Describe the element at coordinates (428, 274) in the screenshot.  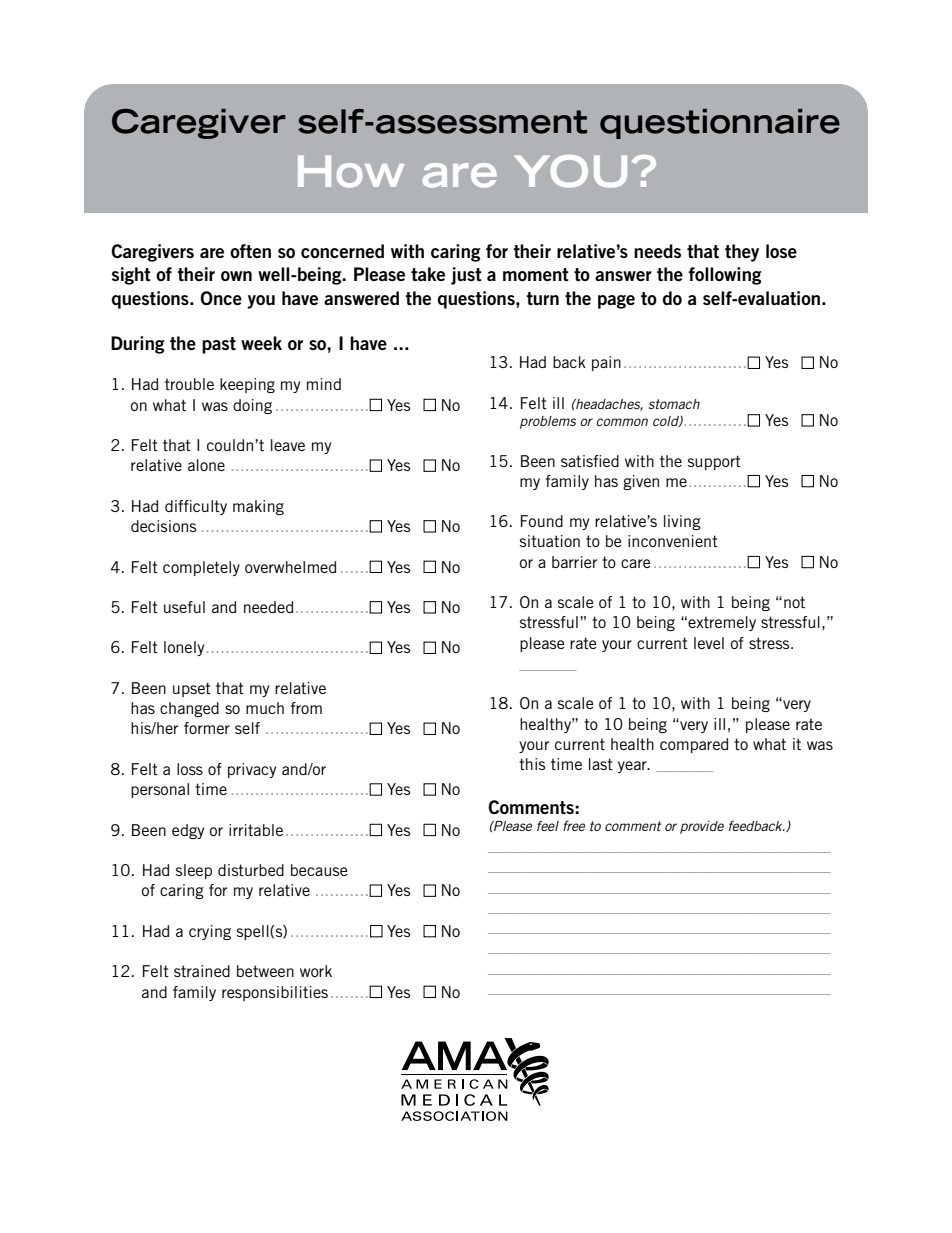
I see `take` at that location.
